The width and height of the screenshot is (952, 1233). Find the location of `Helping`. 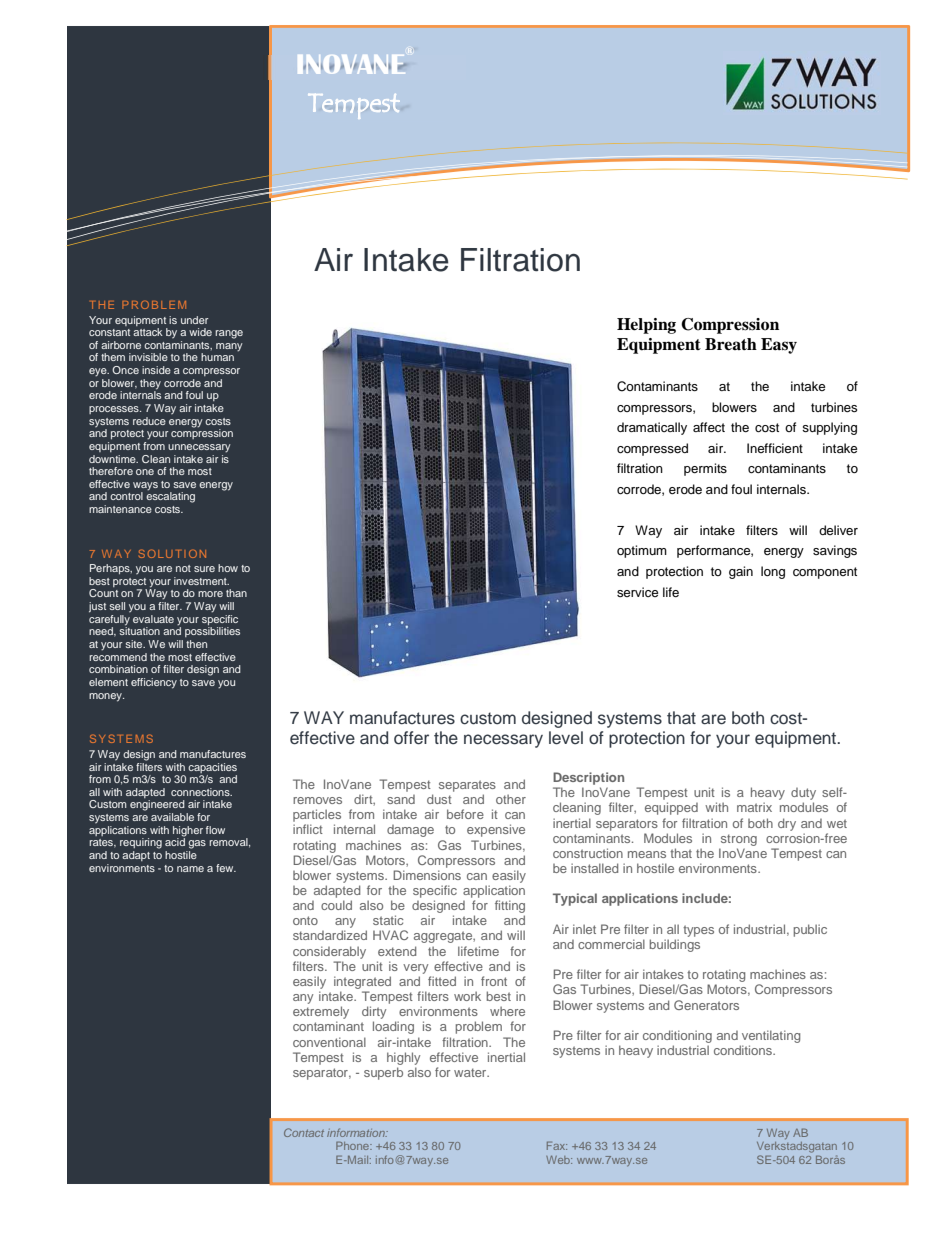

Helping is located at coordinates (646, 326).
